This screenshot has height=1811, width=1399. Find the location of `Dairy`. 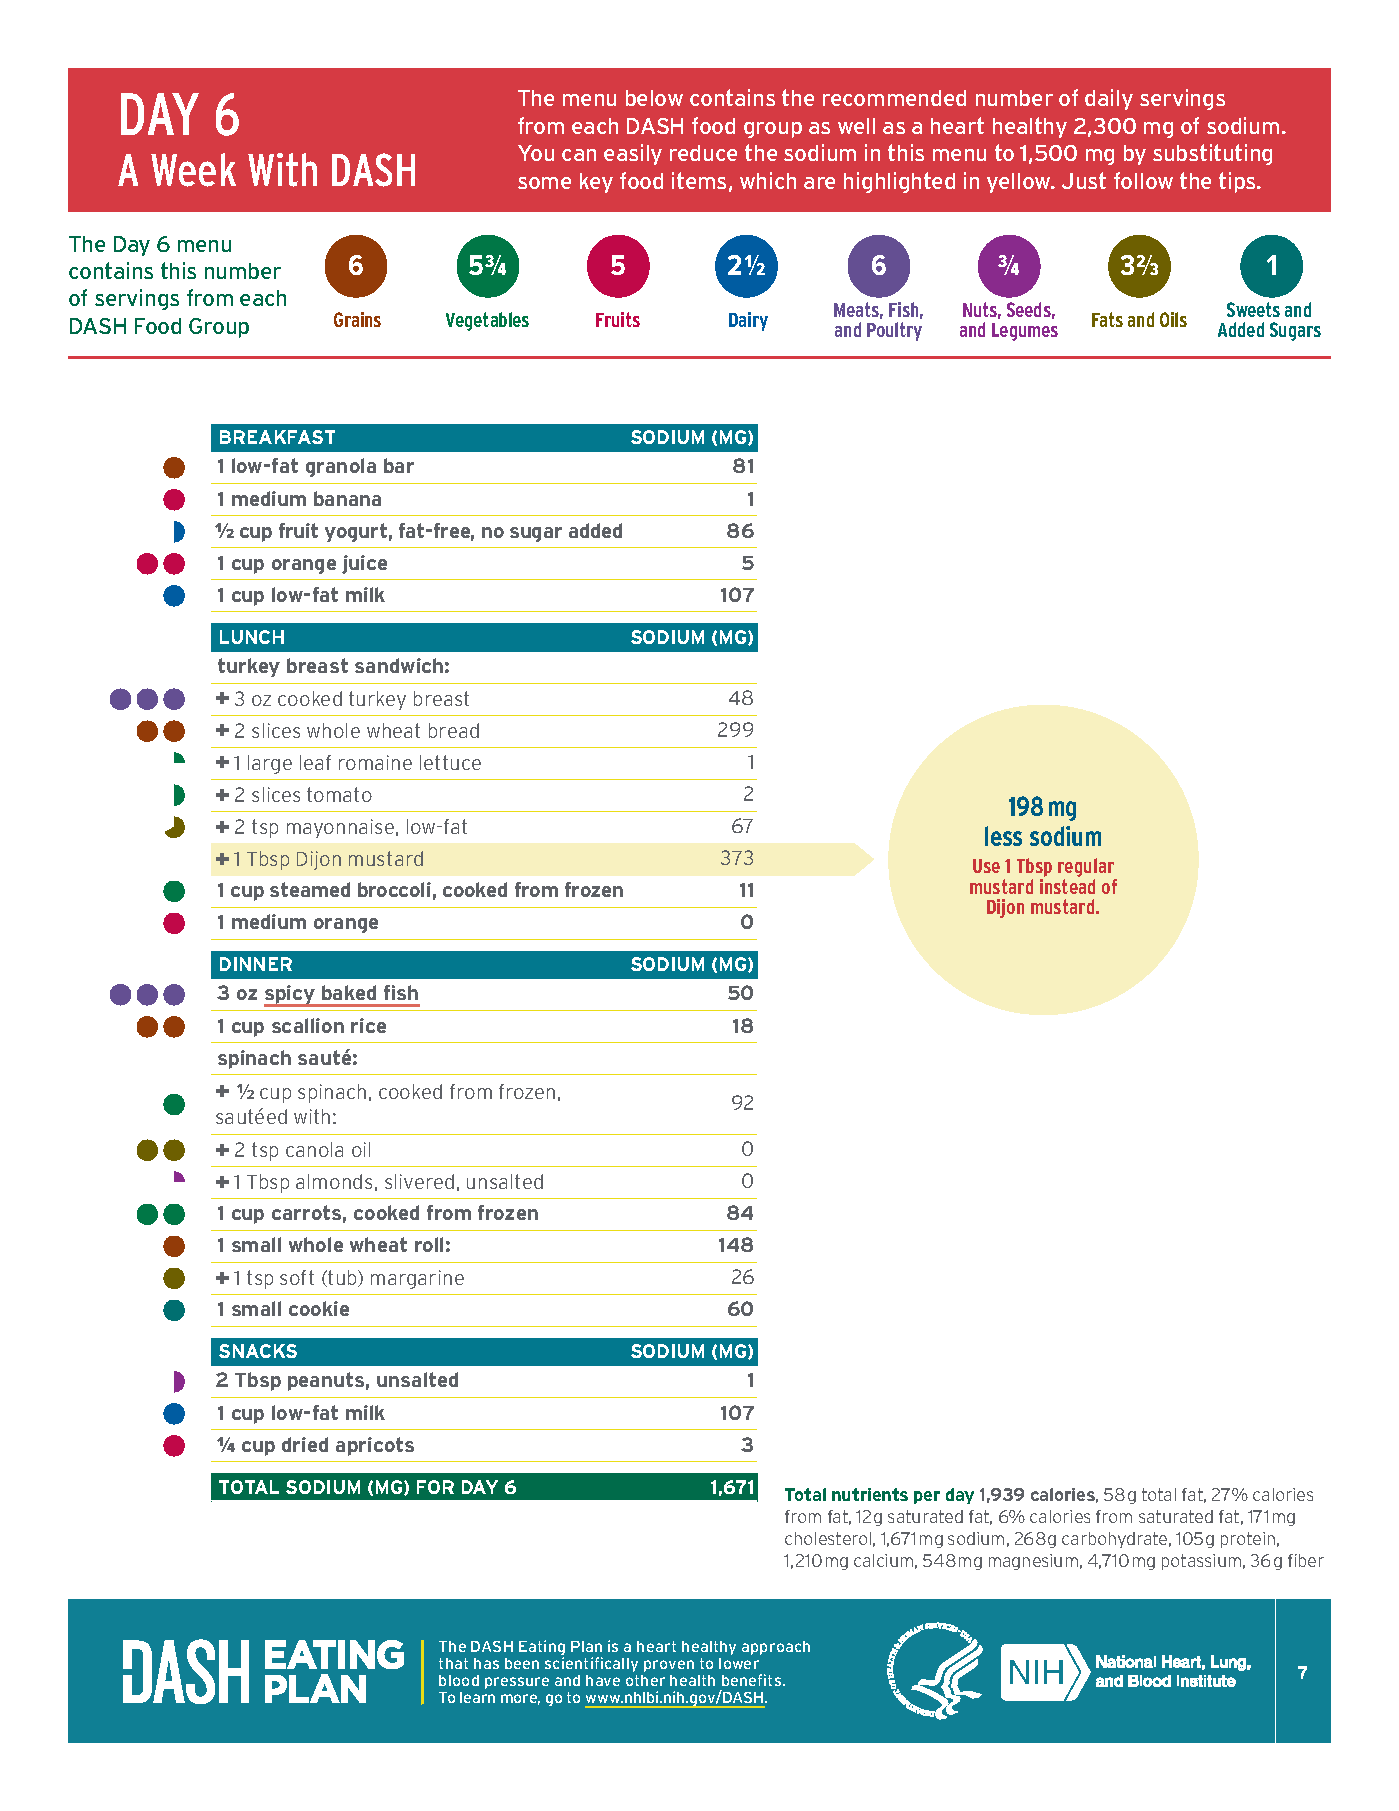

Dairy is located at coordinates (748, 321).
